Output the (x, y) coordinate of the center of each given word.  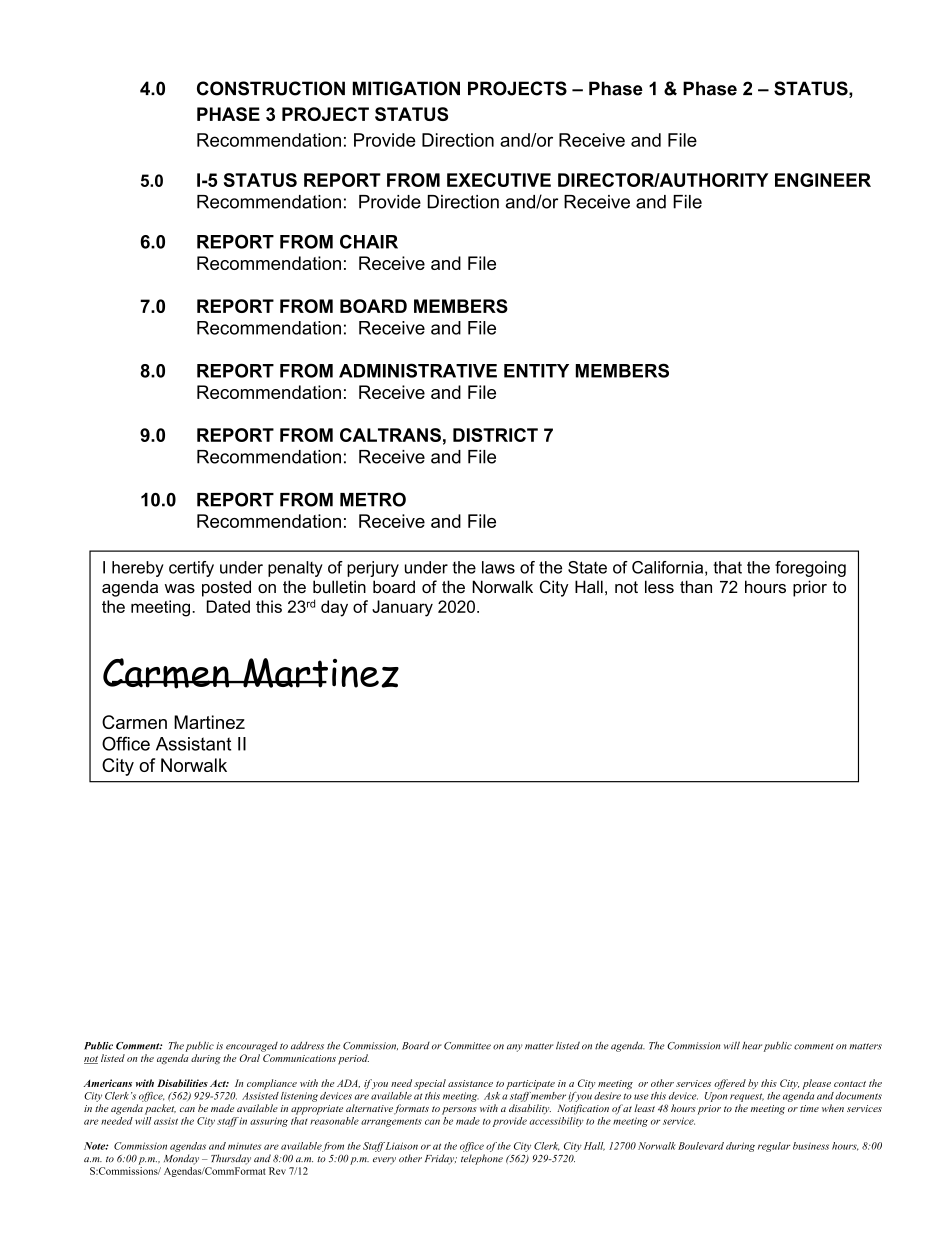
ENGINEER (823, 180)
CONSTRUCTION (271, 88)
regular (774, 1147)
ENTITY (536, 371)
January (402, 608)
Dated (228, 606)
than (696, 586)
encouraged (252, 1047)
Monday (181, 1159)
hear (752, 1046)
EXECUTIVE (499, 180)
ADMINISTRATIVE (418, 370)
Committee (467, 1046)
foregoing (810, 569)
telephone (482, 1159)
